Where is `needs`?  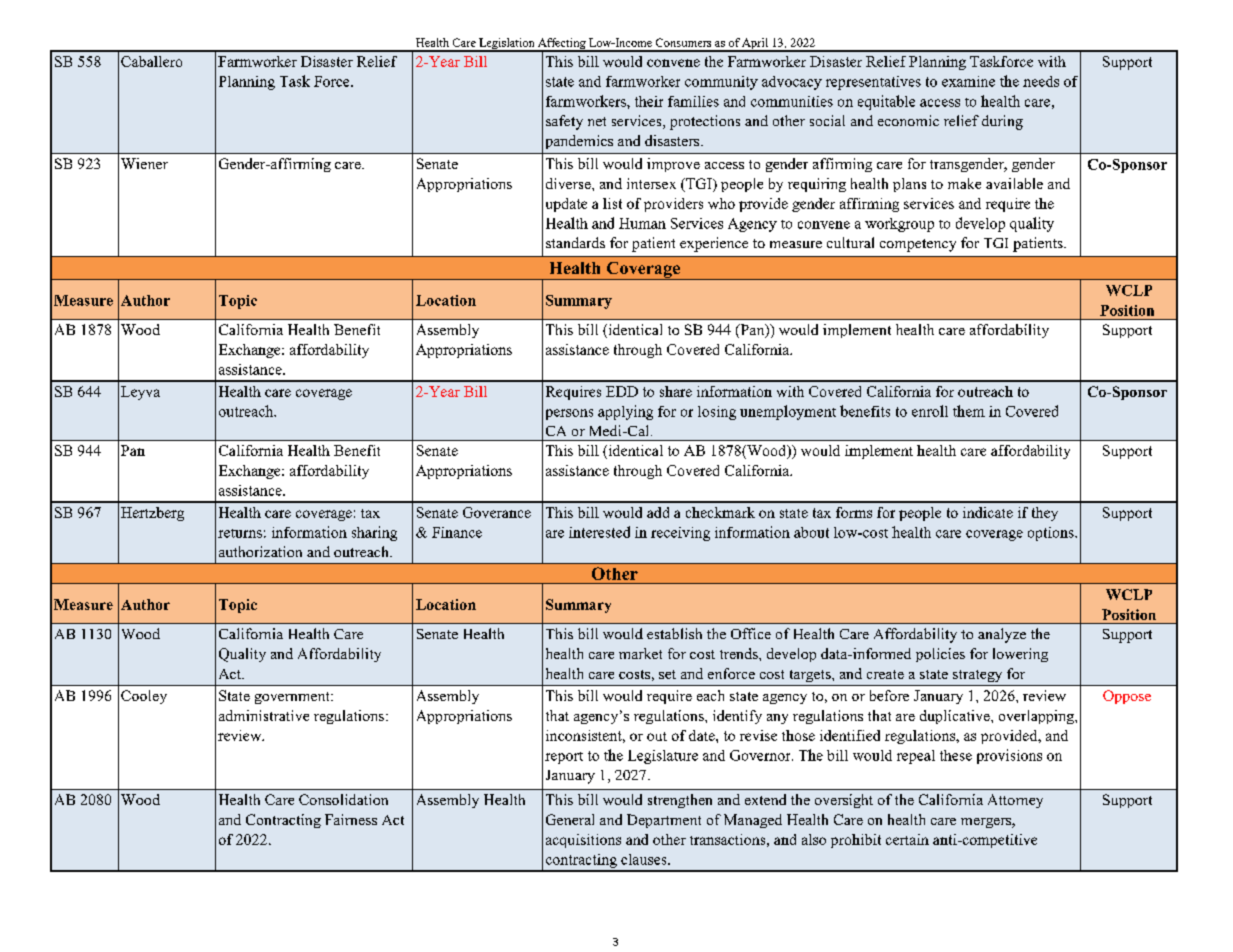
needs is located at coordinates (1041, 81).
